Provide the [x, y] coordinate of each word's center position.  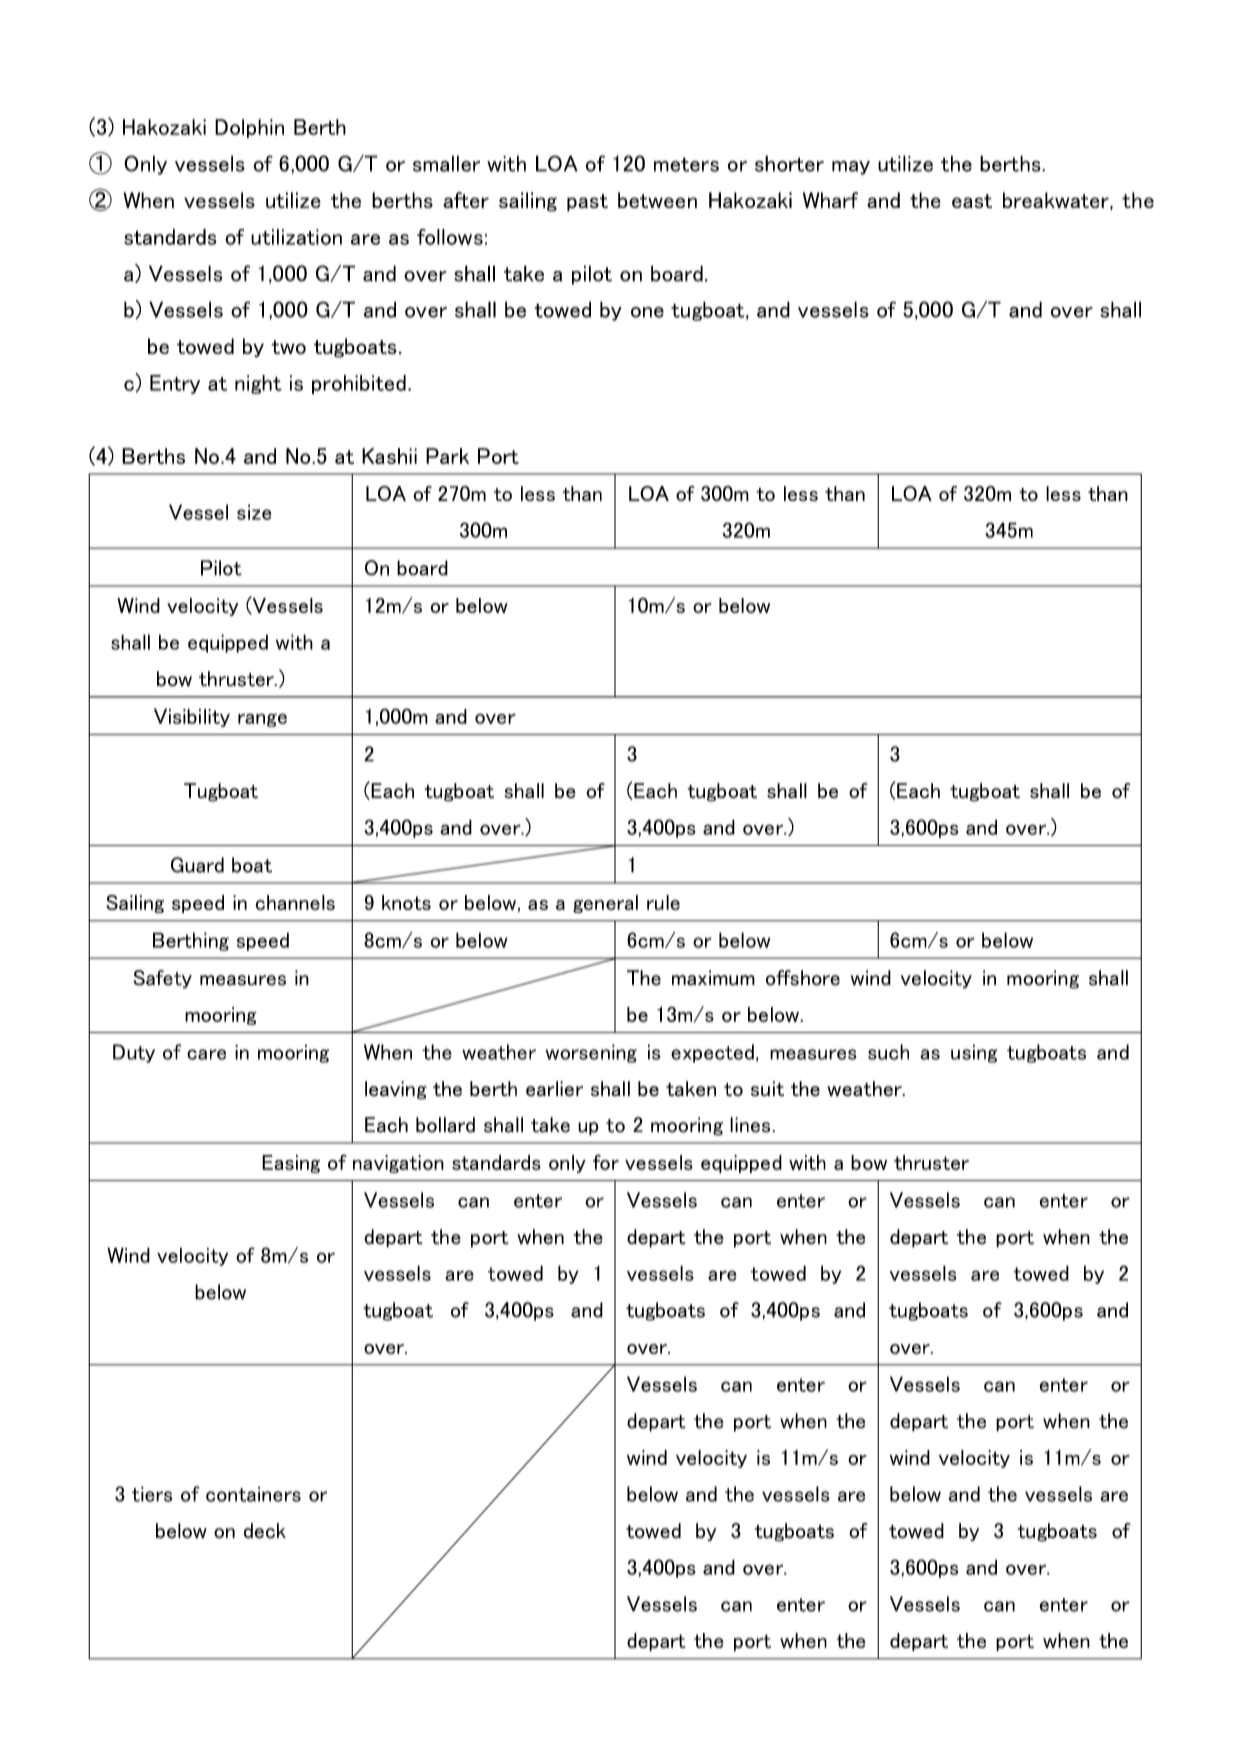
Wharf [830, 200]
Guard [197, 865]
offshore [803, 978]
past [587, 203]
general [605, 904]
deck [265, 1531]
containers [253, 1494]
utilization [296, 237]
